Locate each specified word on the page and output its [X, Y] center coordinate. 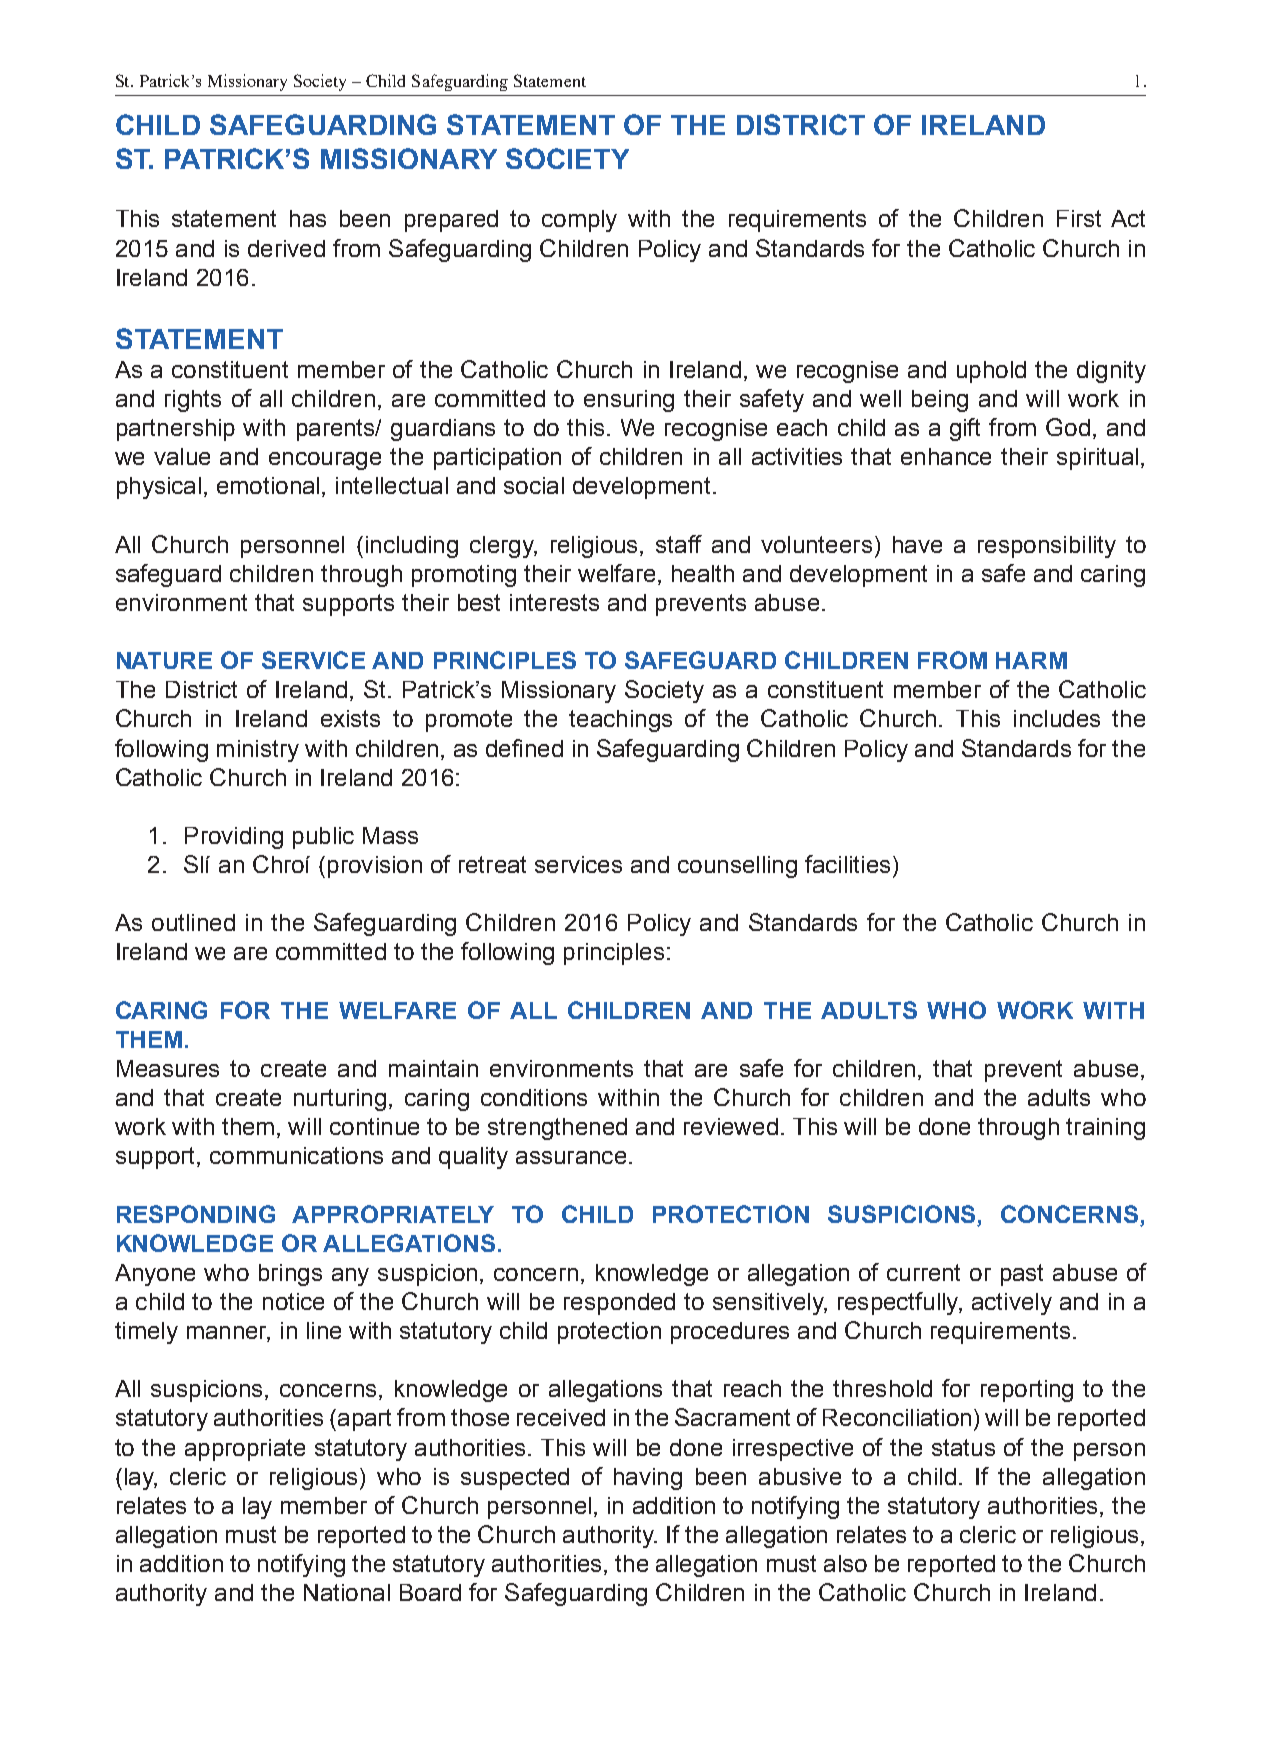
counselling [737, 867]
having [648, 1479]
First [1079, 218]
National [347, 1592]
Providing [234, 838]
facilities [847, 864]
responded [619, 1304]
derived [286, 248]
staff [679, 544]
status [963, 1447]
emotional [268, 485]
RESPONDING [196, 1214]
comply [579, 221]
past [1022, 1275]
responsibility [1047, 547]
